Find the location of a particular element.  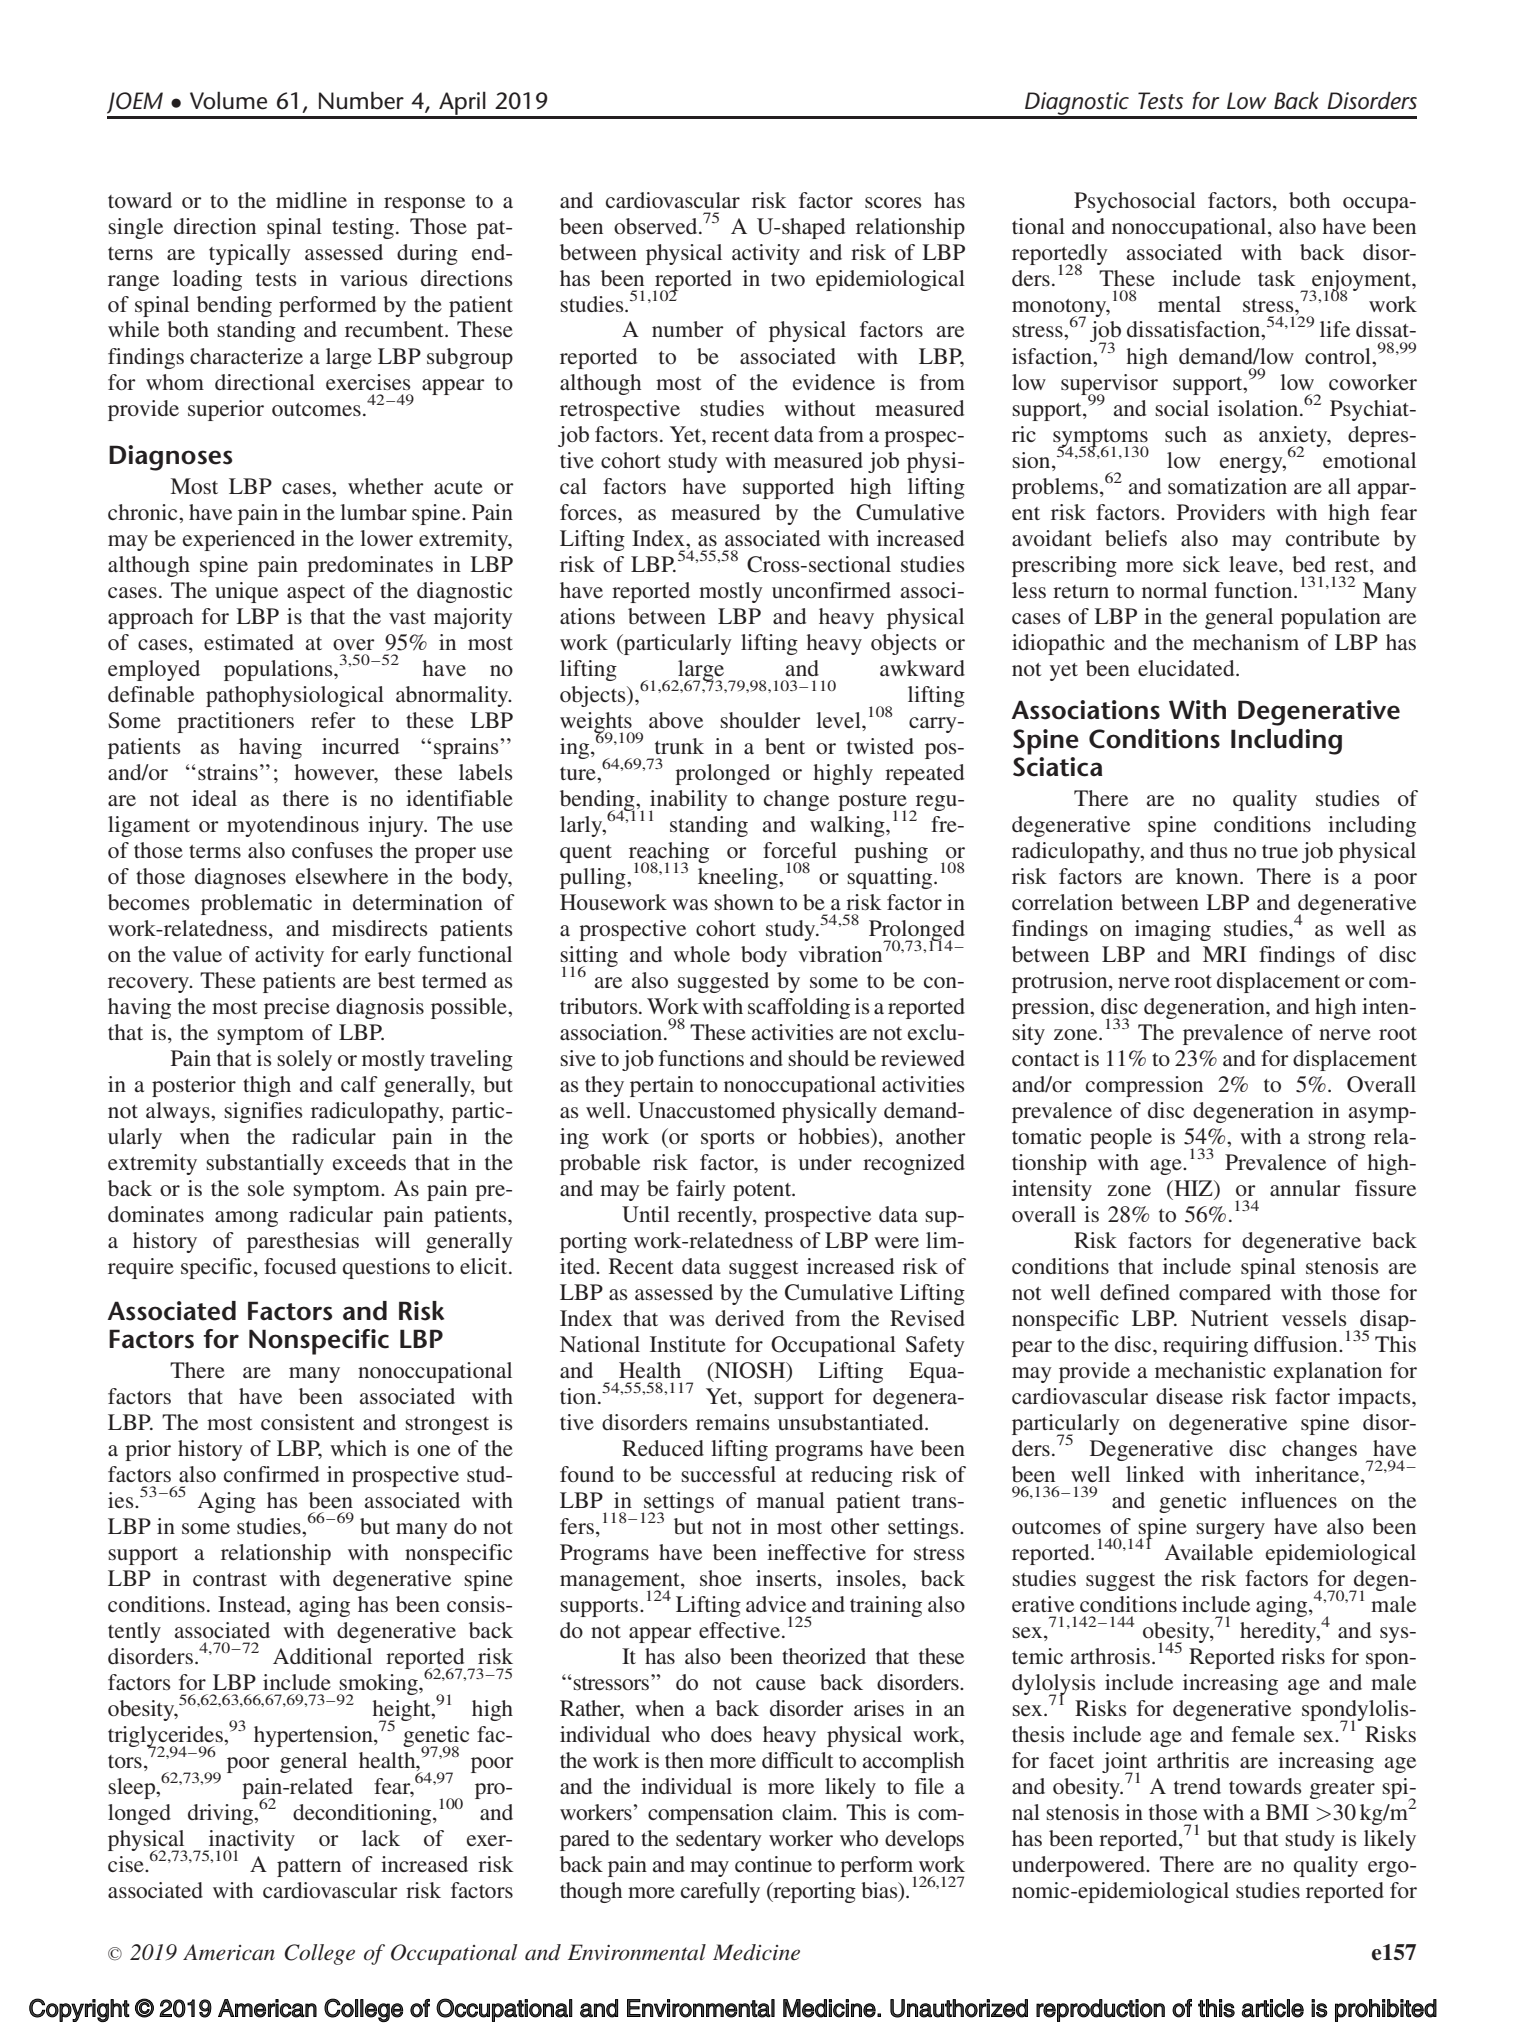

typically is located at coordinates (250, 254).
